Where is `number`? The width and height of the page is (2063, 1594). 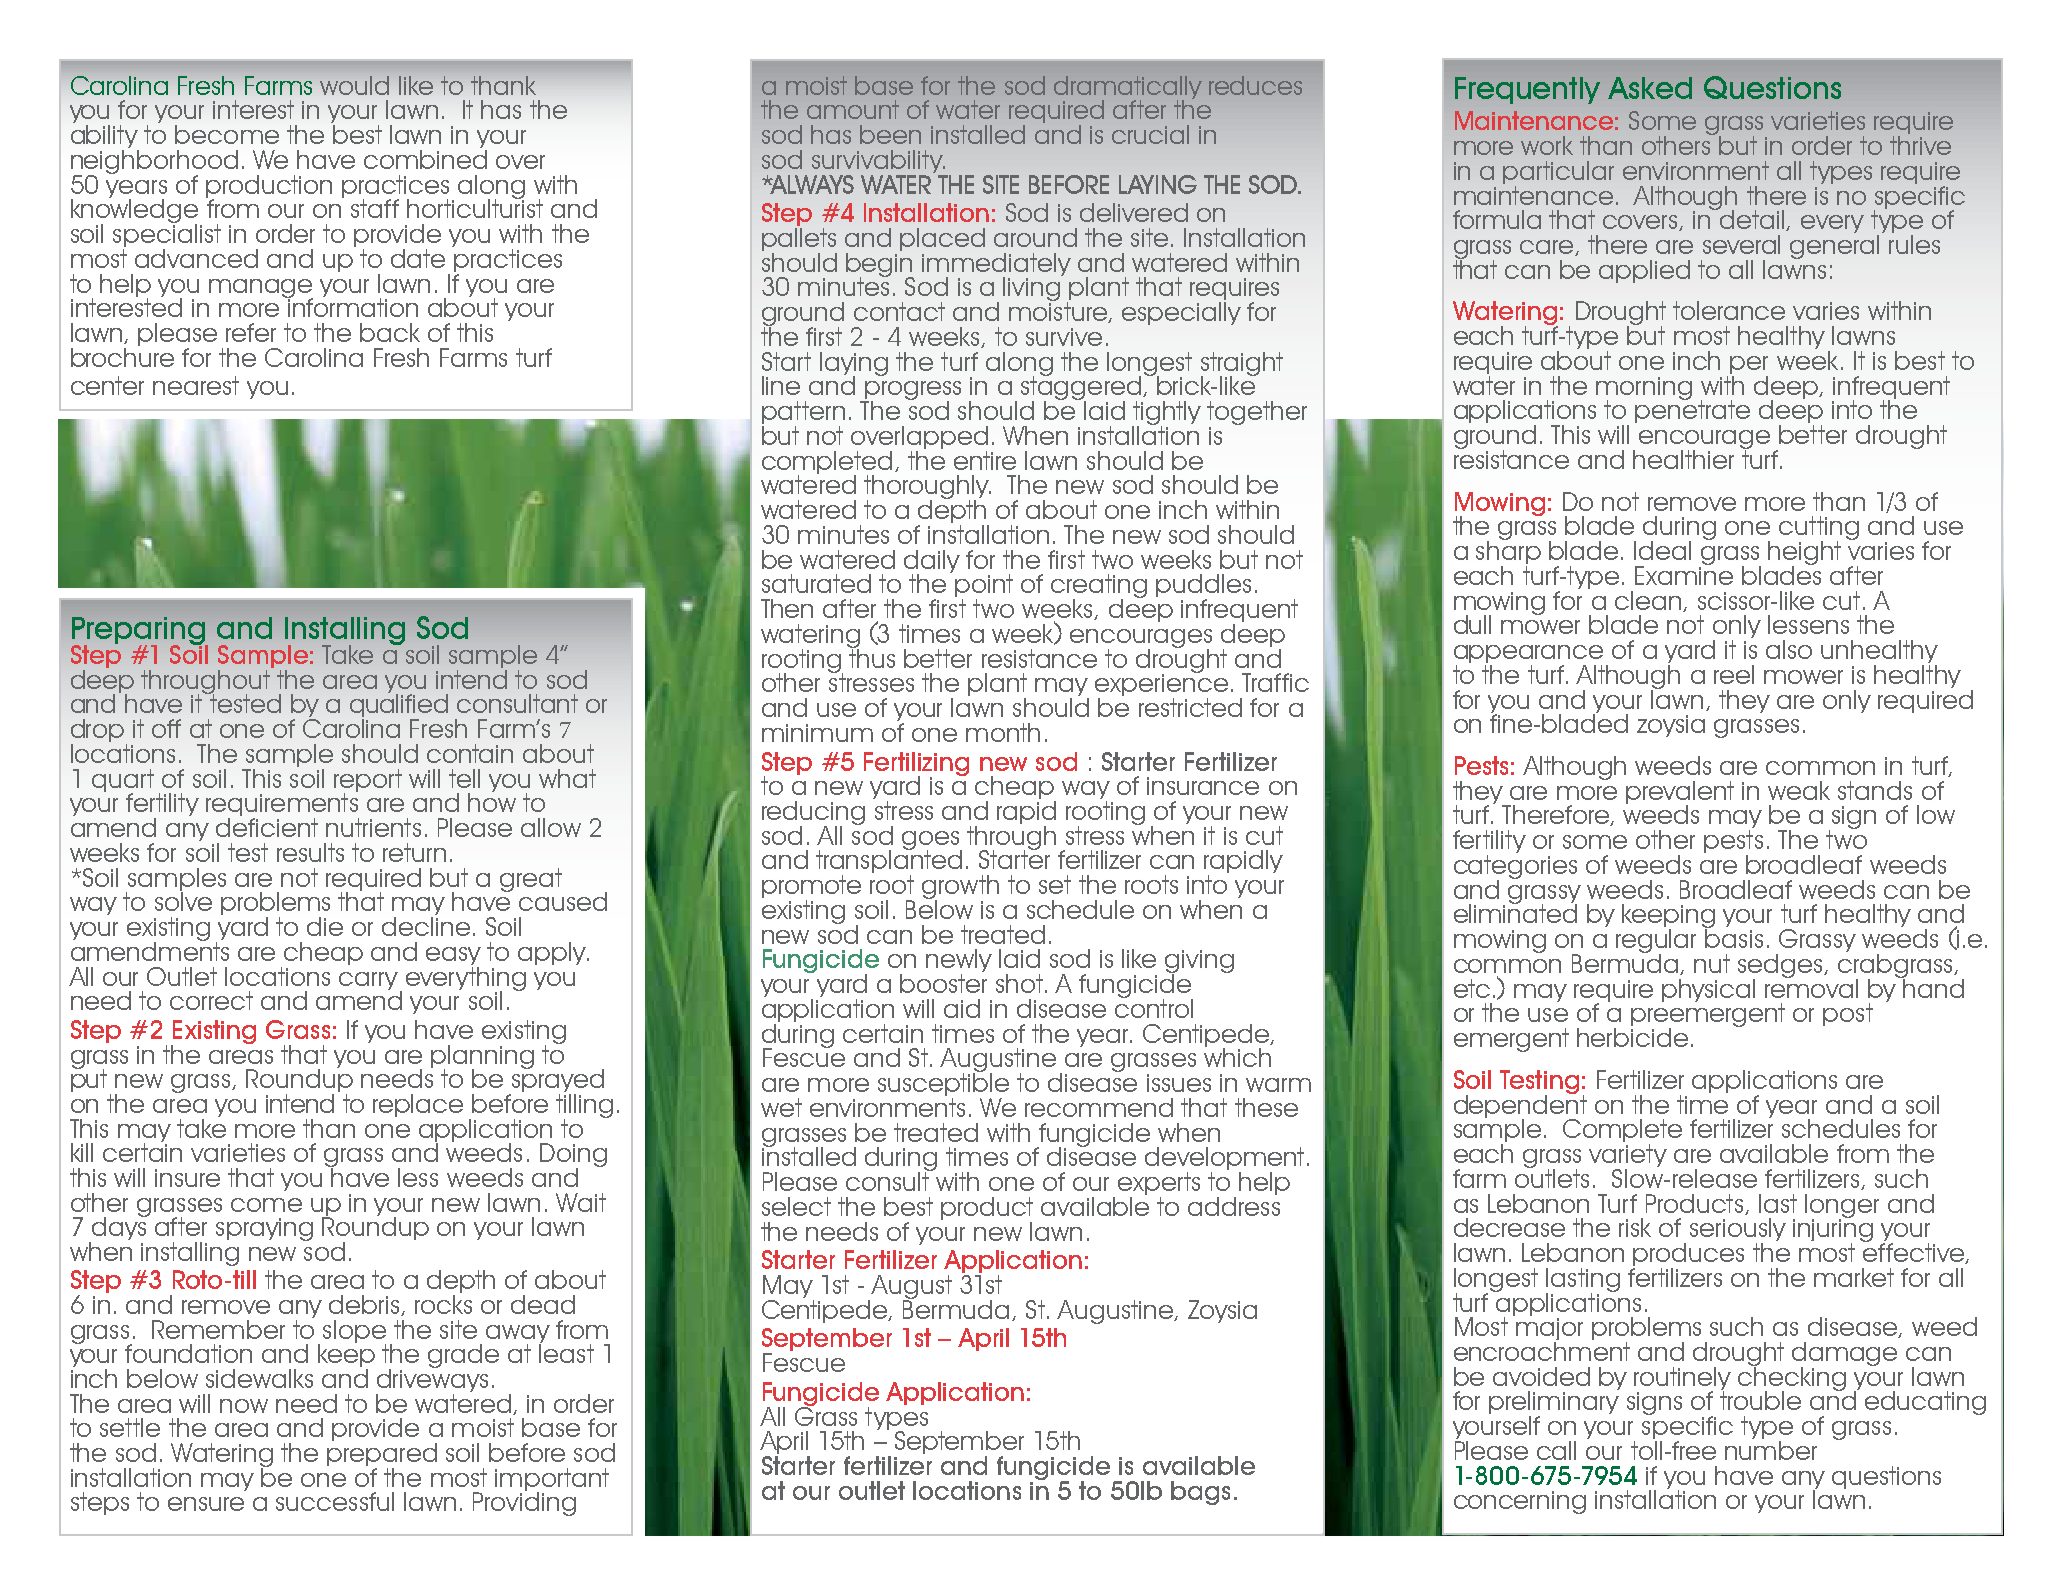 number is located at coordinates (1771, 1450).
